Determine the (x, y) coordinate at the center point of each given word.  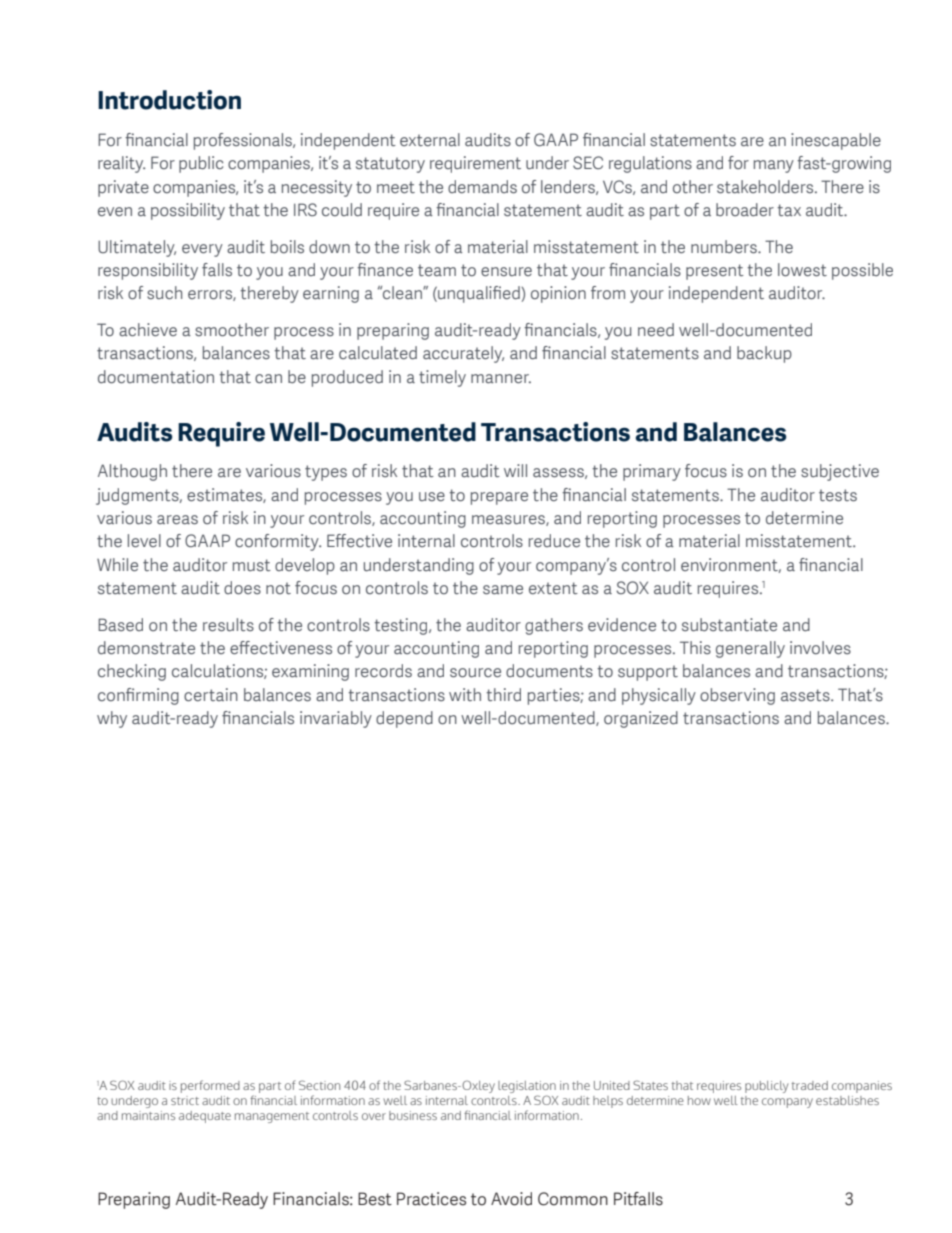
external (430, 139)
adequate (205, 1117)
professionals (244, 141)
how (699, 1100)
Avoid (511, 1199)
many (774, 166)
